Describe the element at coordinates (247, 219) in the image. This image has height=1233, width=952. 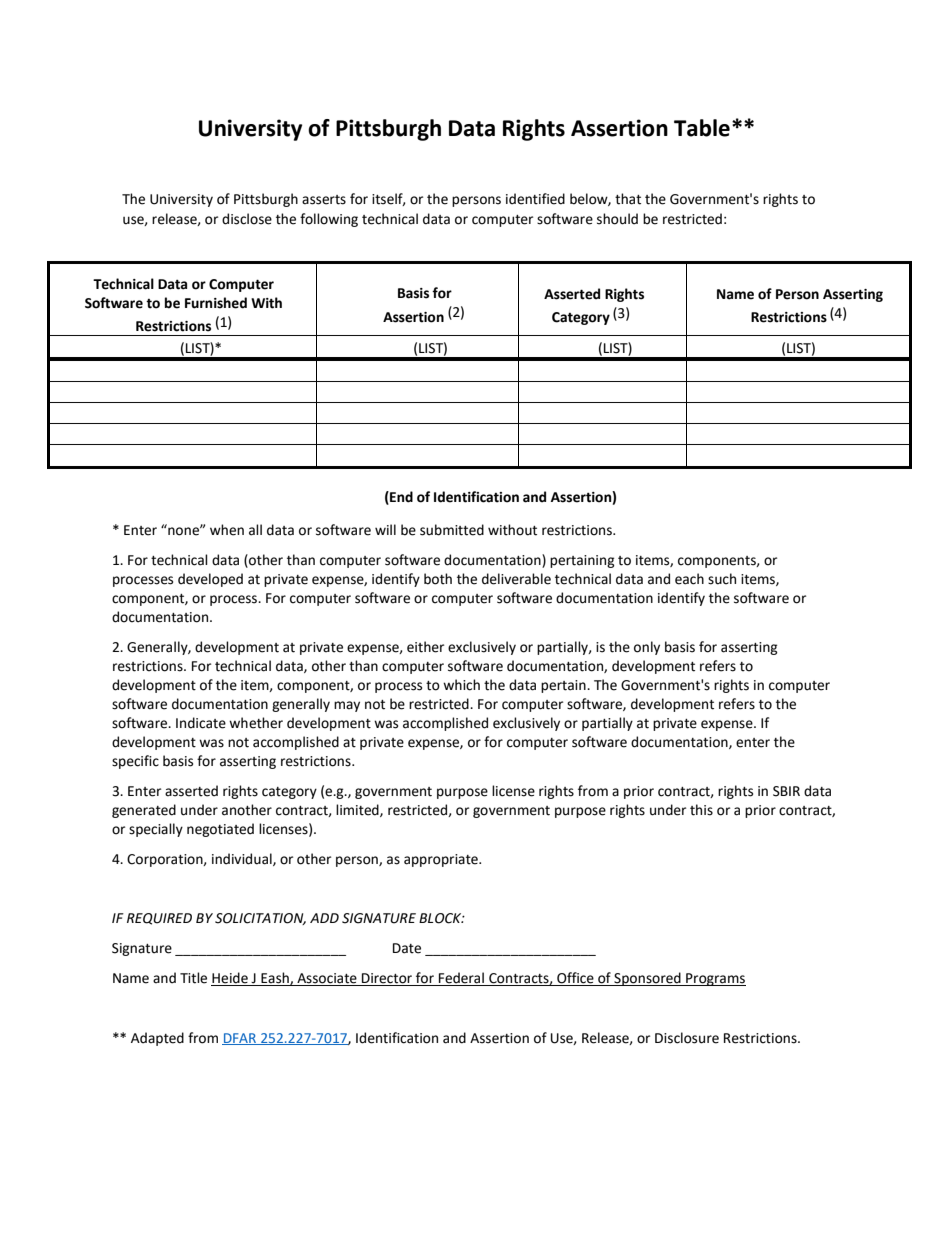
I see `disclose` at that location.
